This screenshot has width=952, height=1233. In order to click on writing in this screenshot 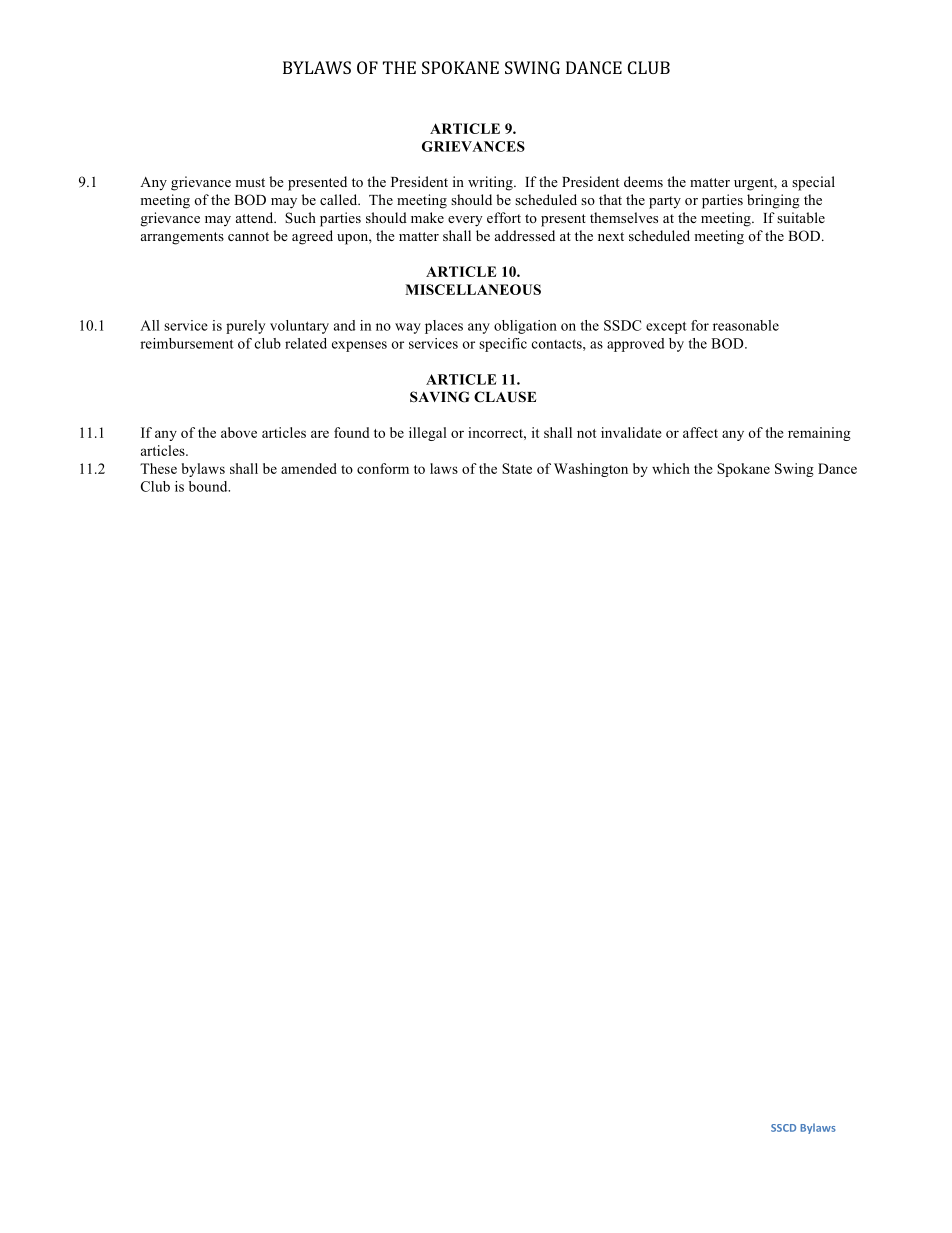, I will do `click(491, 183)`.
